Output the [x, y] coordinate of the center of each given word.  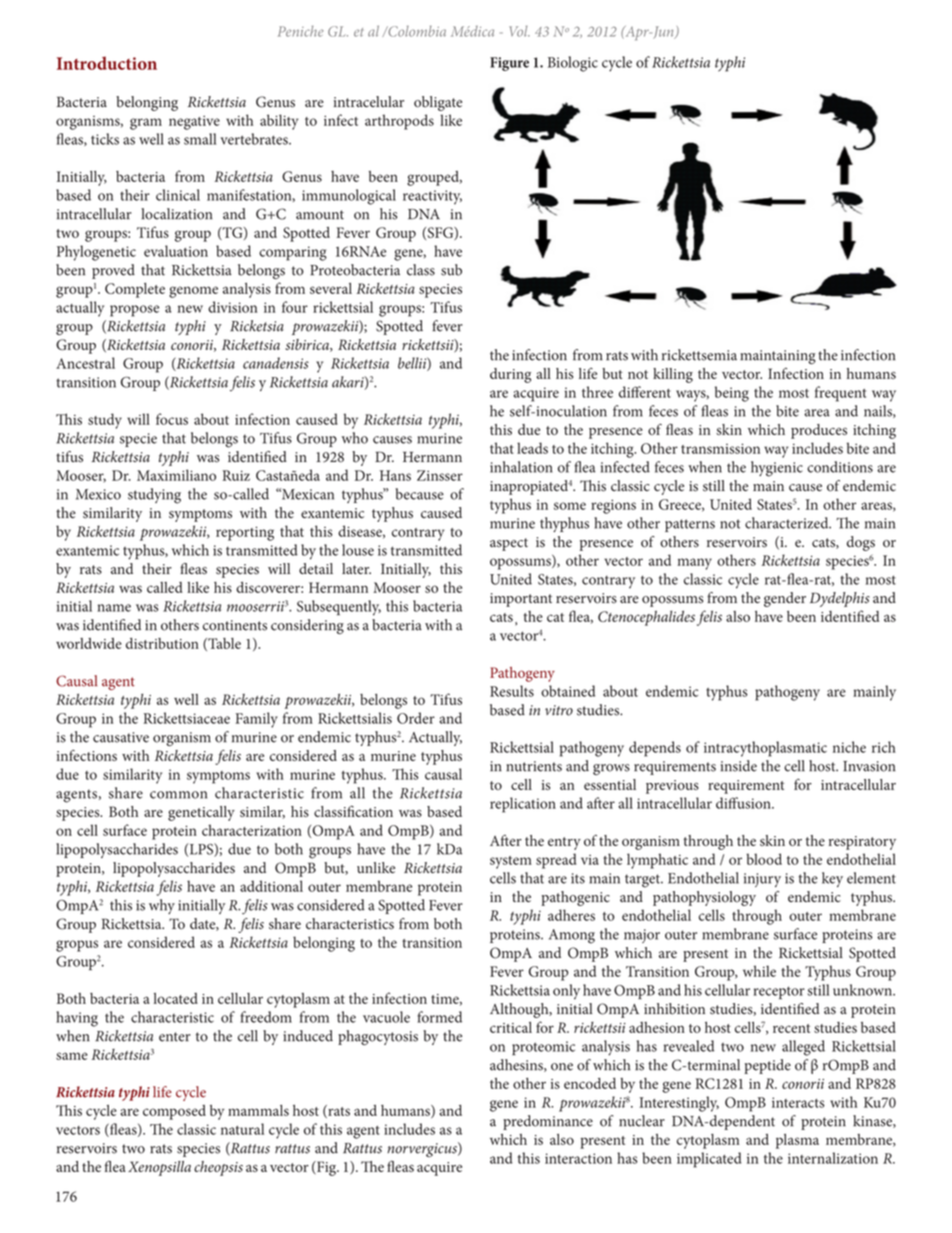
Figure [509, 64]
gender [785, 599]
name [114, 608]
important [521, 600]
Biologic [573, 64]
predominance [548, 1122]
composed [174, 1112]
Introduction [107, 63]
